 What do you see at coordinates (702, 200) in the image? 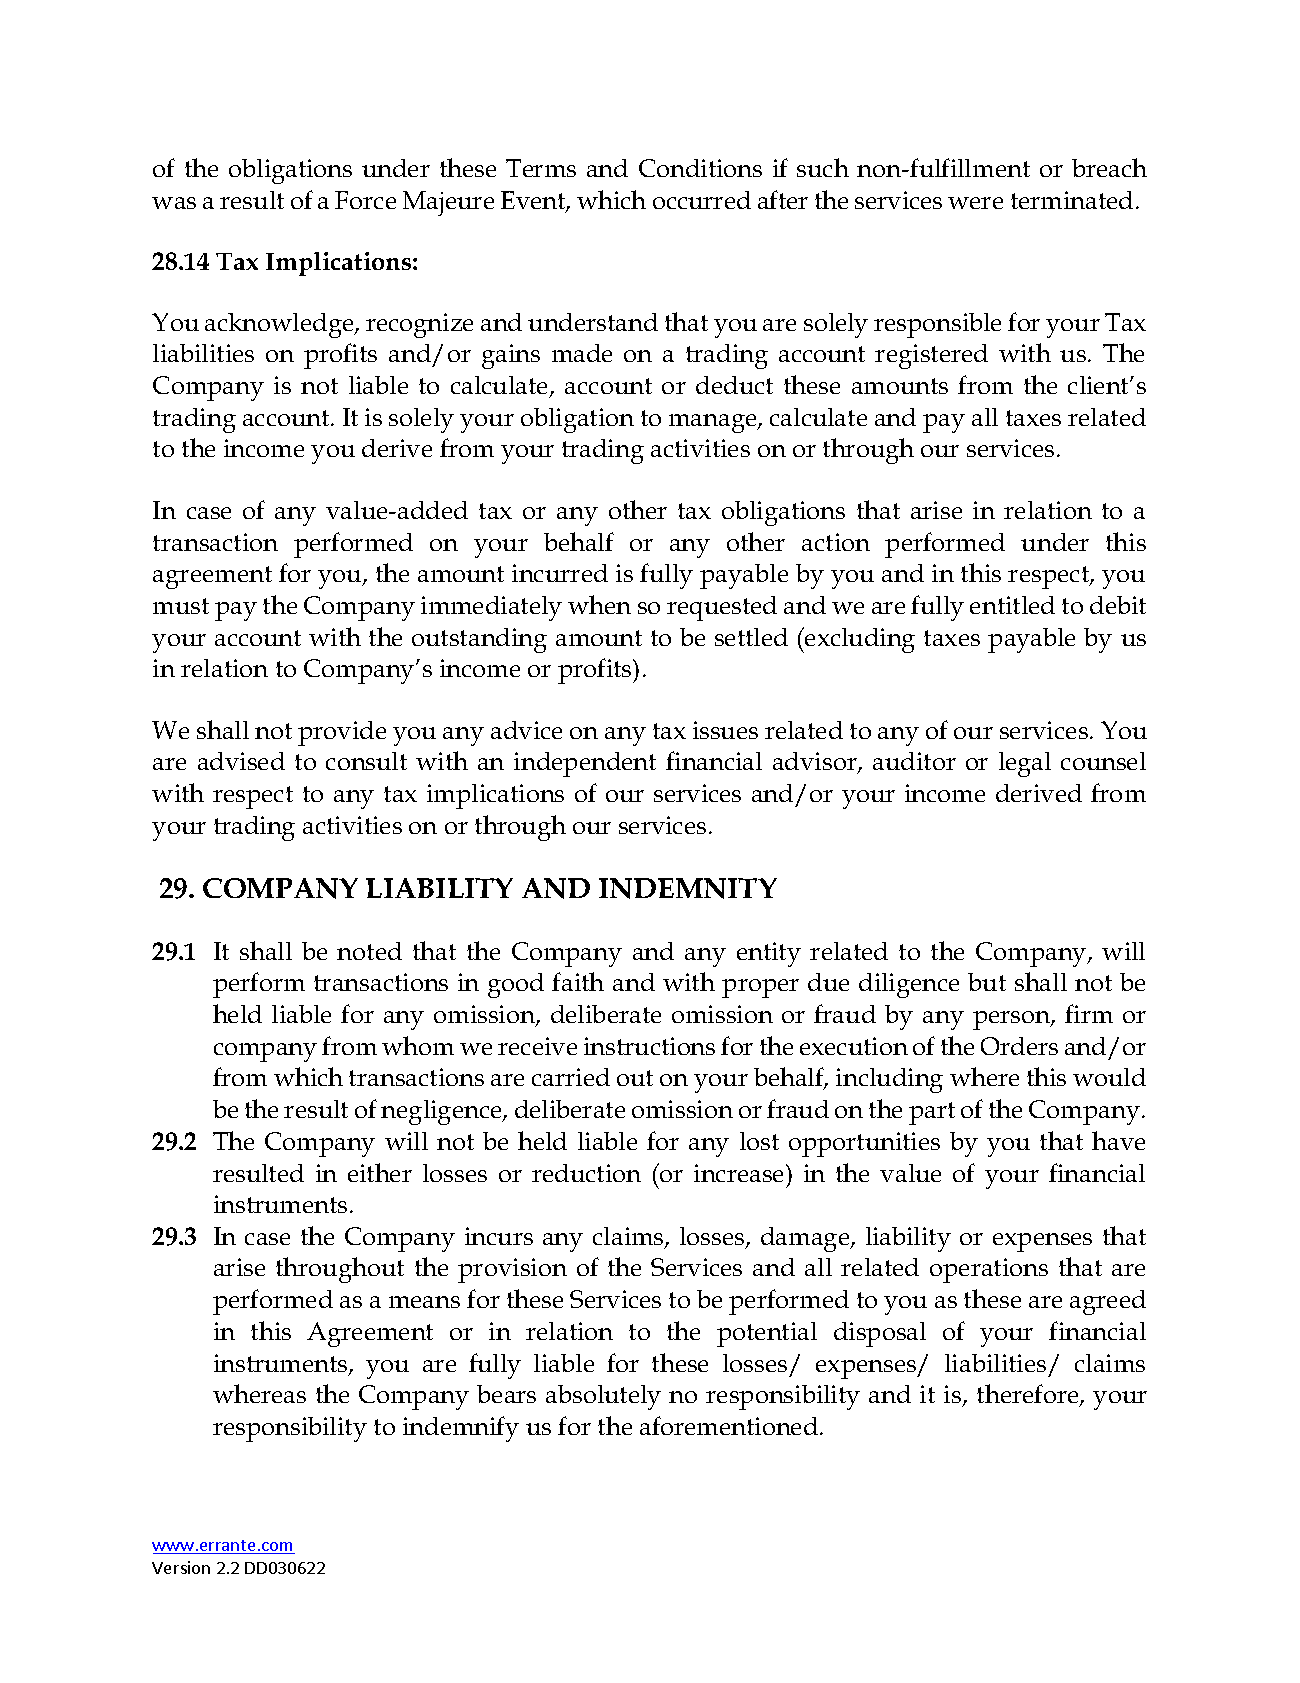
I see `occurred` at bounding box center [702, 200].
